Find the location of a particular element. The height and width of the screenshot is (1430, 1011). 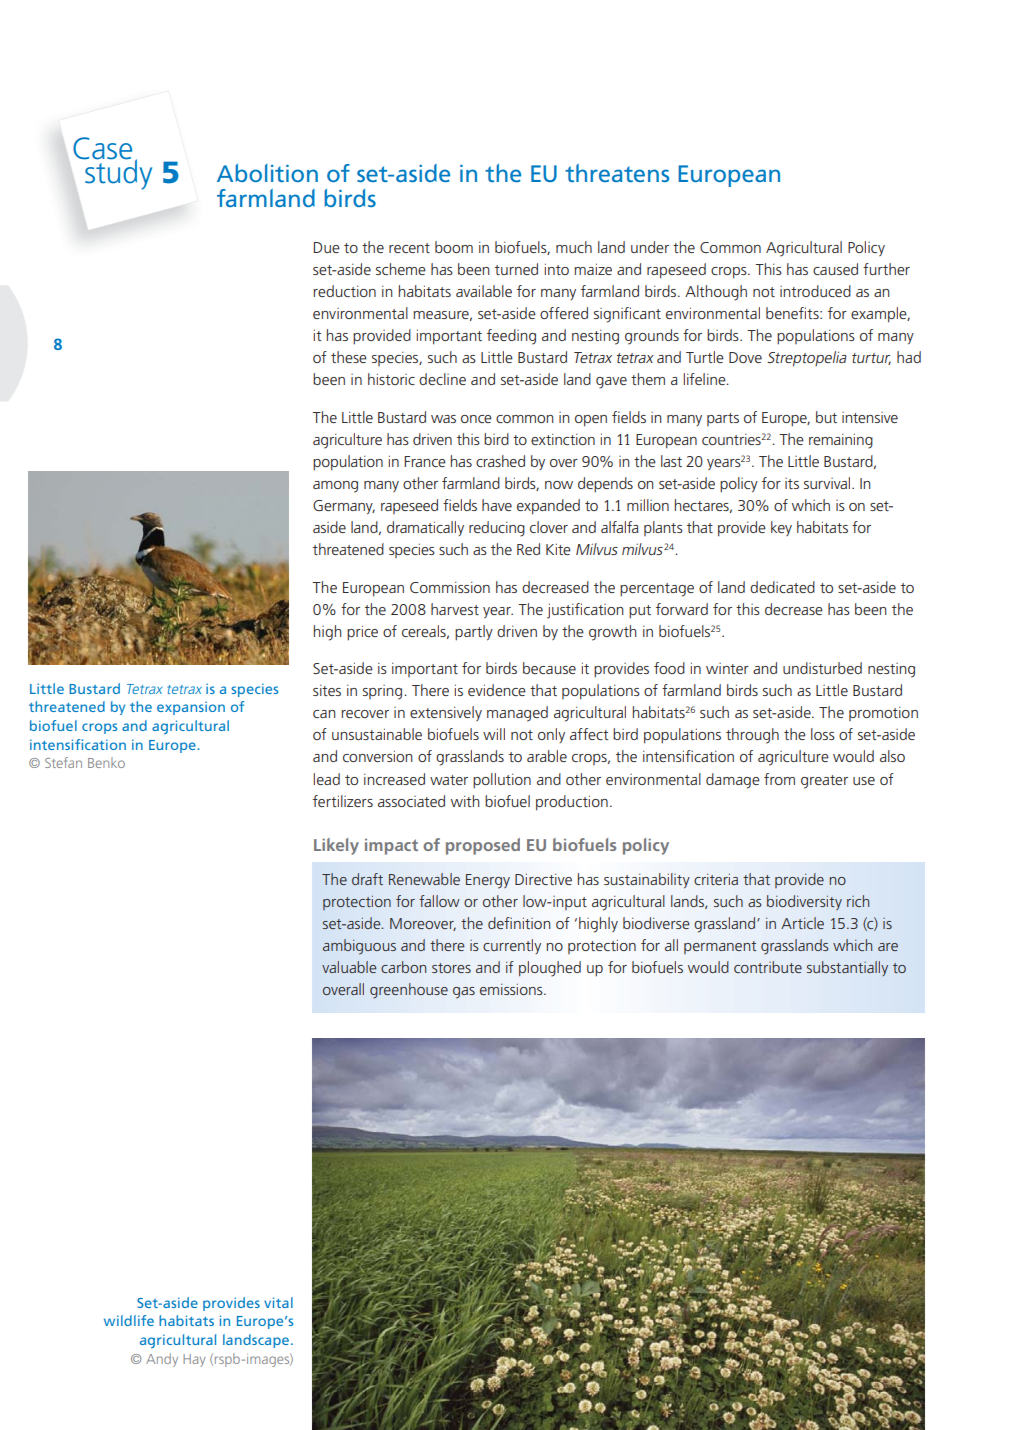

vital is located at coordinates (278, 1302).
